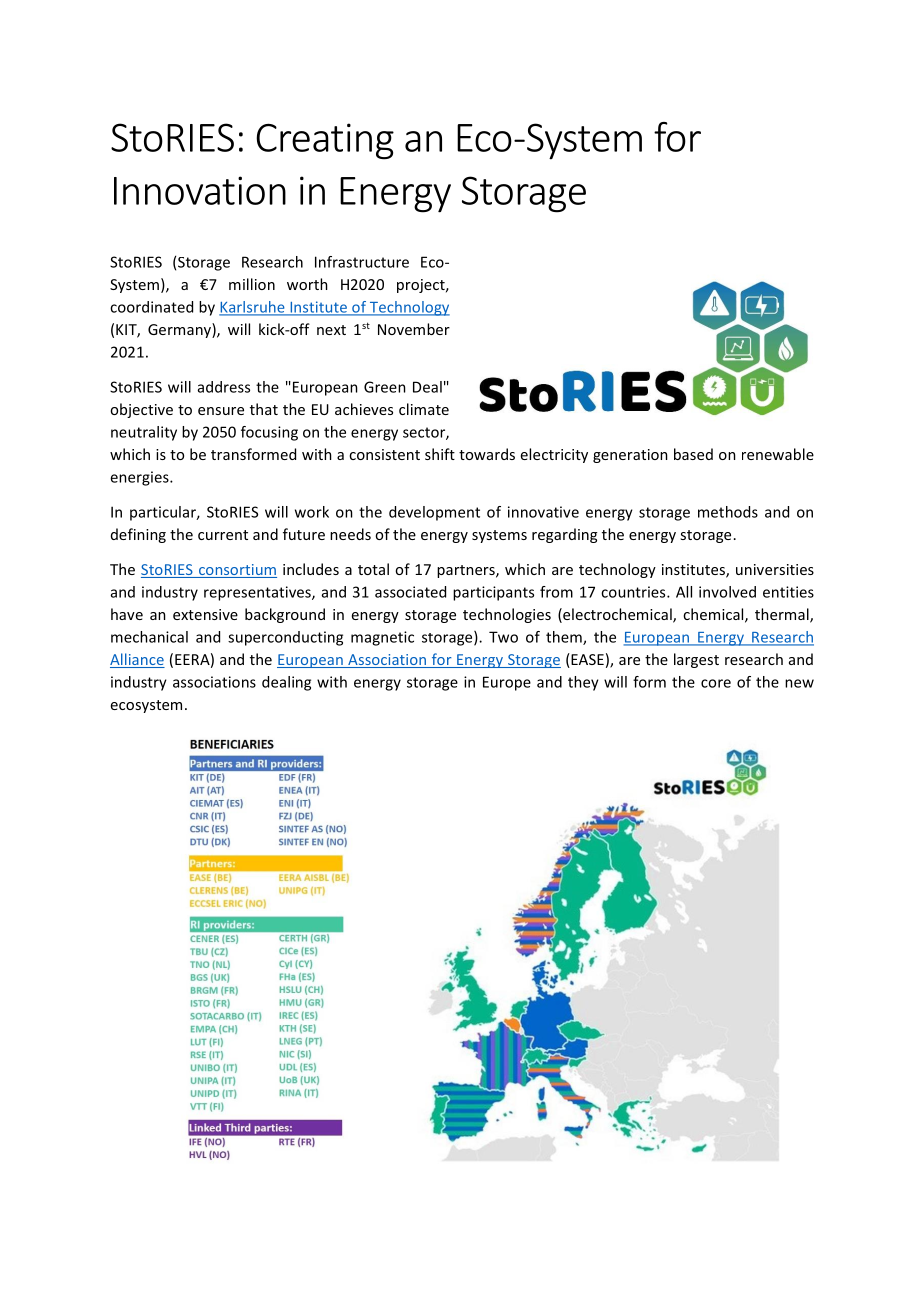  Describe the element at coordinates (200, 190) in the screenshot. I see `Innovation` at that location.
